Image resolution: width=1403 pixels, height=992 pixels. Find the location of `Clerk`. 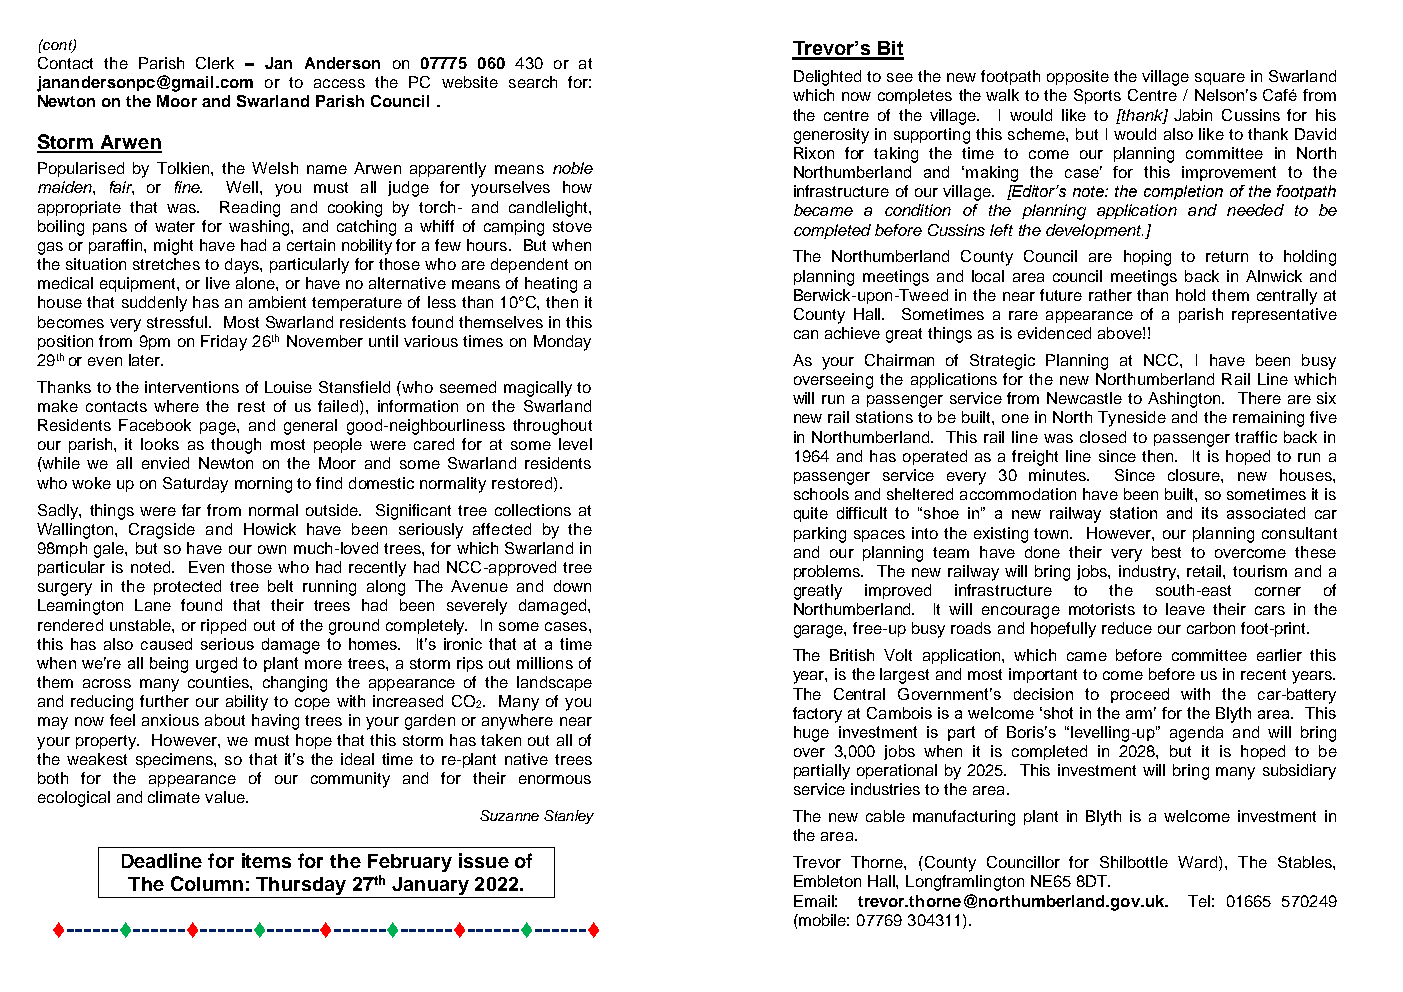

Clerk is located at coordinates (215, 63).
